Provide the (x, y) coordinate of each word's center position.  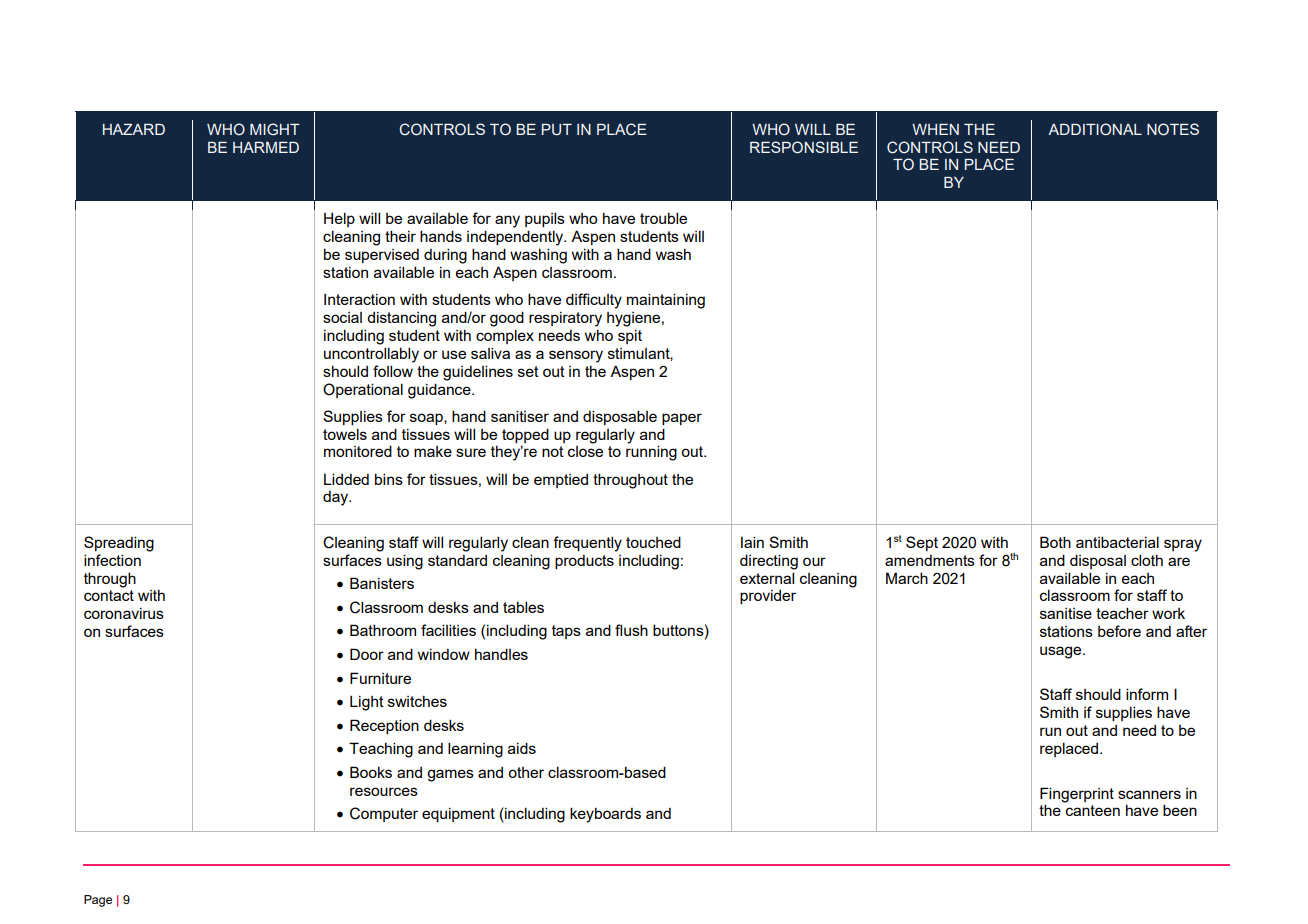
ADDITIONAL (1095, 129)
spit (630, 337)
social (342, 317)
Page (98, 901)
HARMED (266, 147)
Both (1055, 542)
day (337, 498)
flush (631, 630)
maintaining (666, 301)
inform (1147, 694)
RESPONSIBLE (804, 147)
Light (367, 703)
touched (653, 542)
